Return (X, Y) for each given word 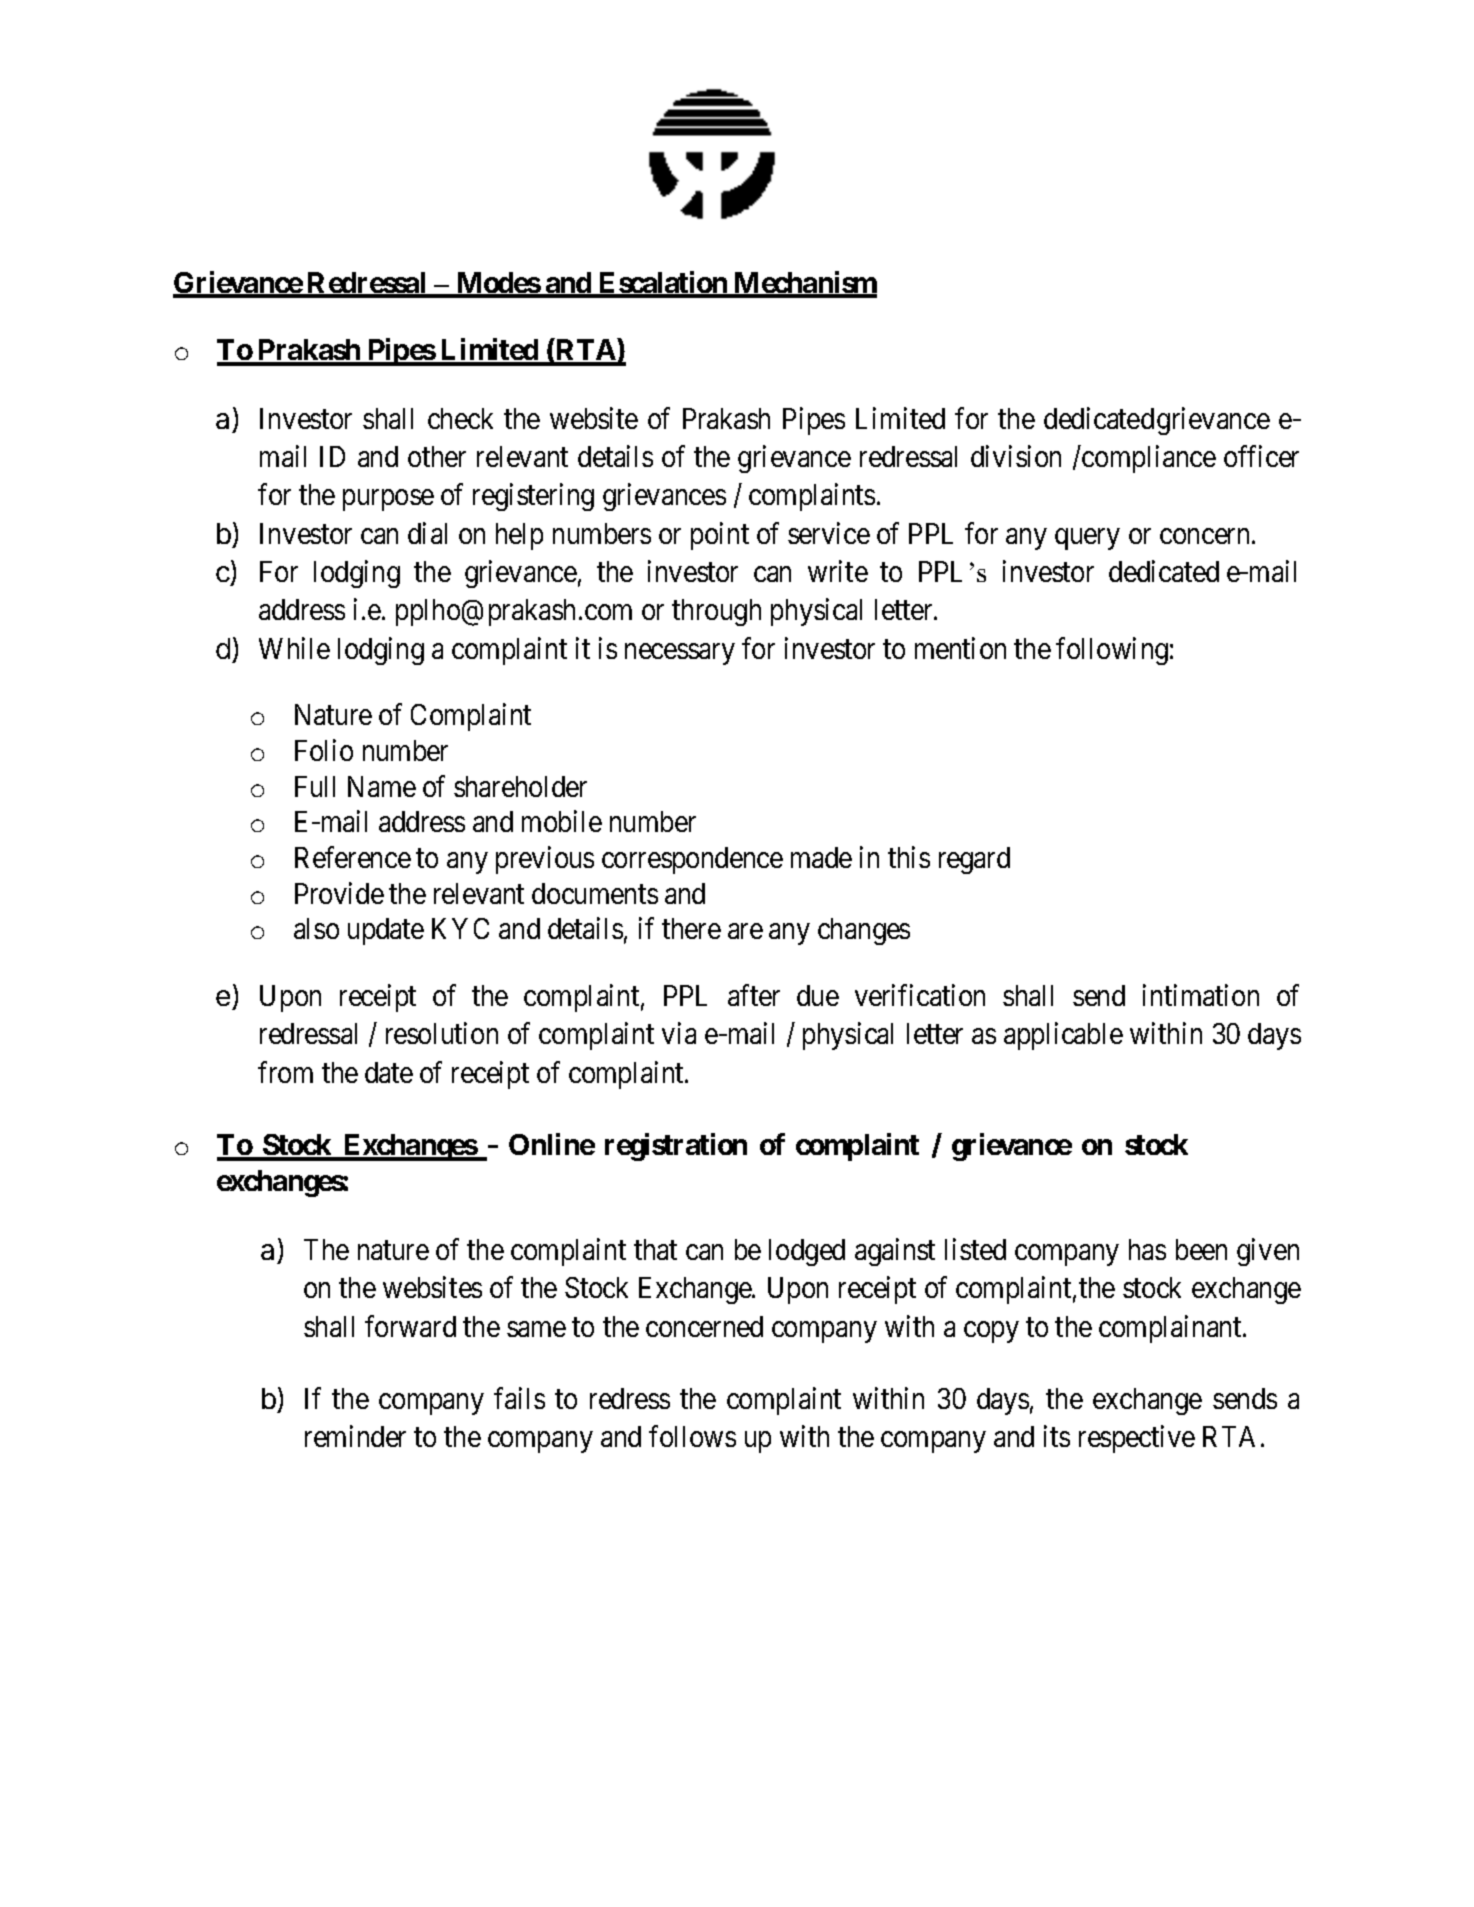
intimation (1201, 995)
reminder (355, 1436)
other (437, 456)
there (691, 928)
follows (692, 1436)
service (829, 533)
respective (1137, 1439)
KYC (460, 928)
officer (1261, 456)
